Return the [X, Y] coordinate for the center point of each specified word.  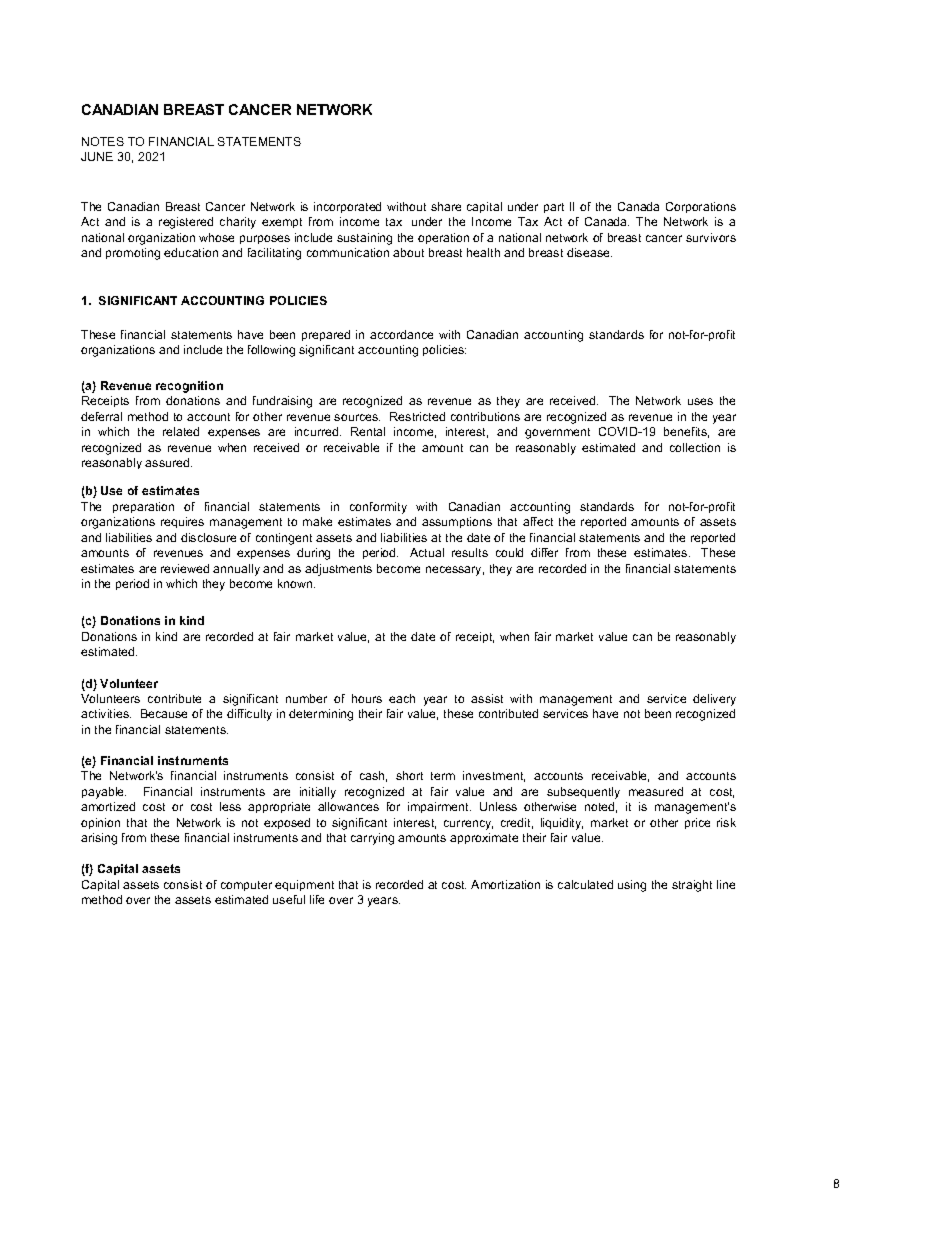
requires [182, 522]
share [446, 206]
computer [246, 886]
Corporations [701, 207]
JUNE [97, 156]
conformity [378, 508]
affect [538, 521]
